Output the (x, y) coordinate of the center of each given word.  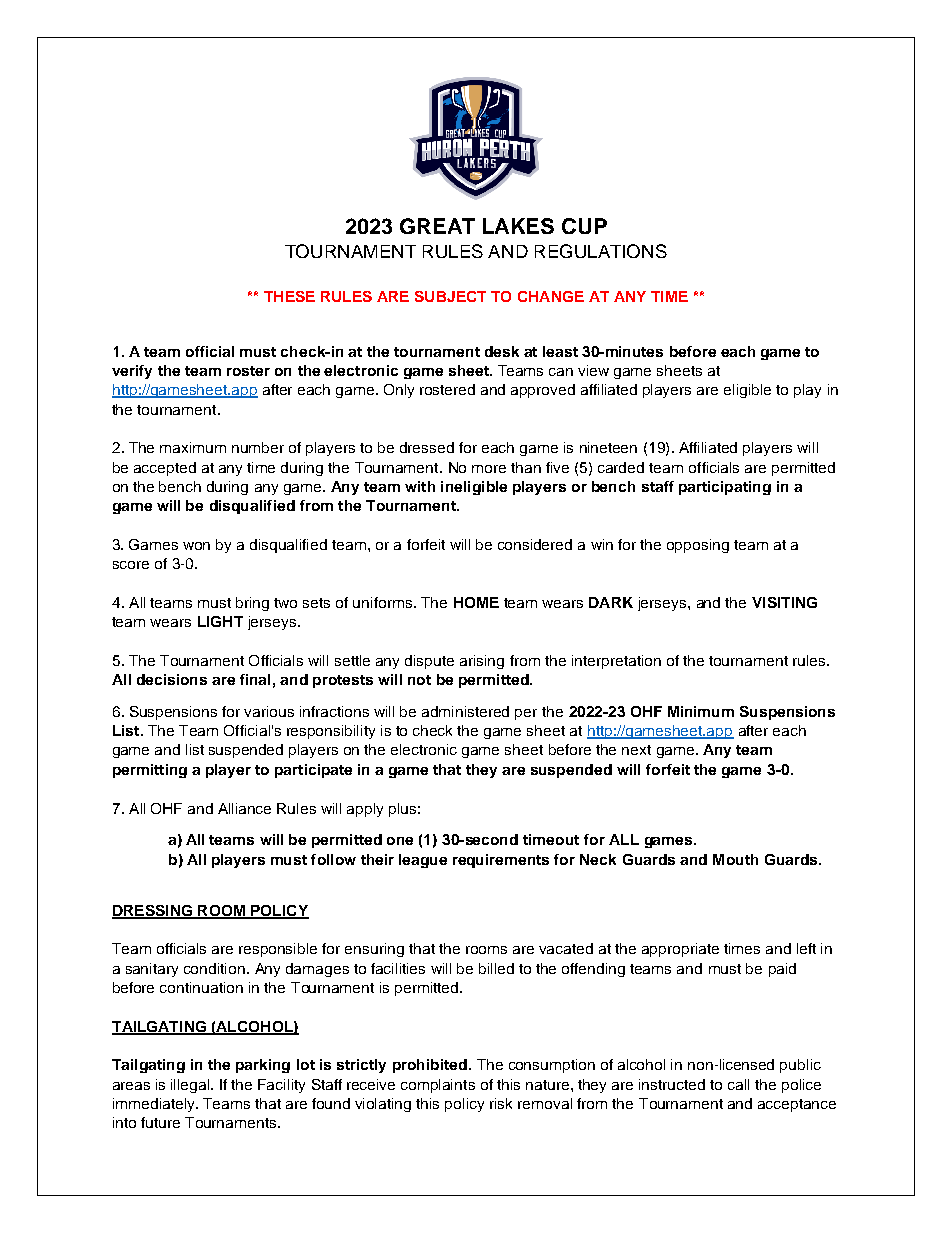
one (400, 841)
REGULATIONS (601, 251)
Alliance (244, 808)
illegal (191, 1086)
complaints (438, 1086)
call (738, 1084)
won (196, 546)
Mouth (735, 859)
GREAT (437, 226)
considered (535, 544)
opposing (698, 546)
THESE (289, 296)
